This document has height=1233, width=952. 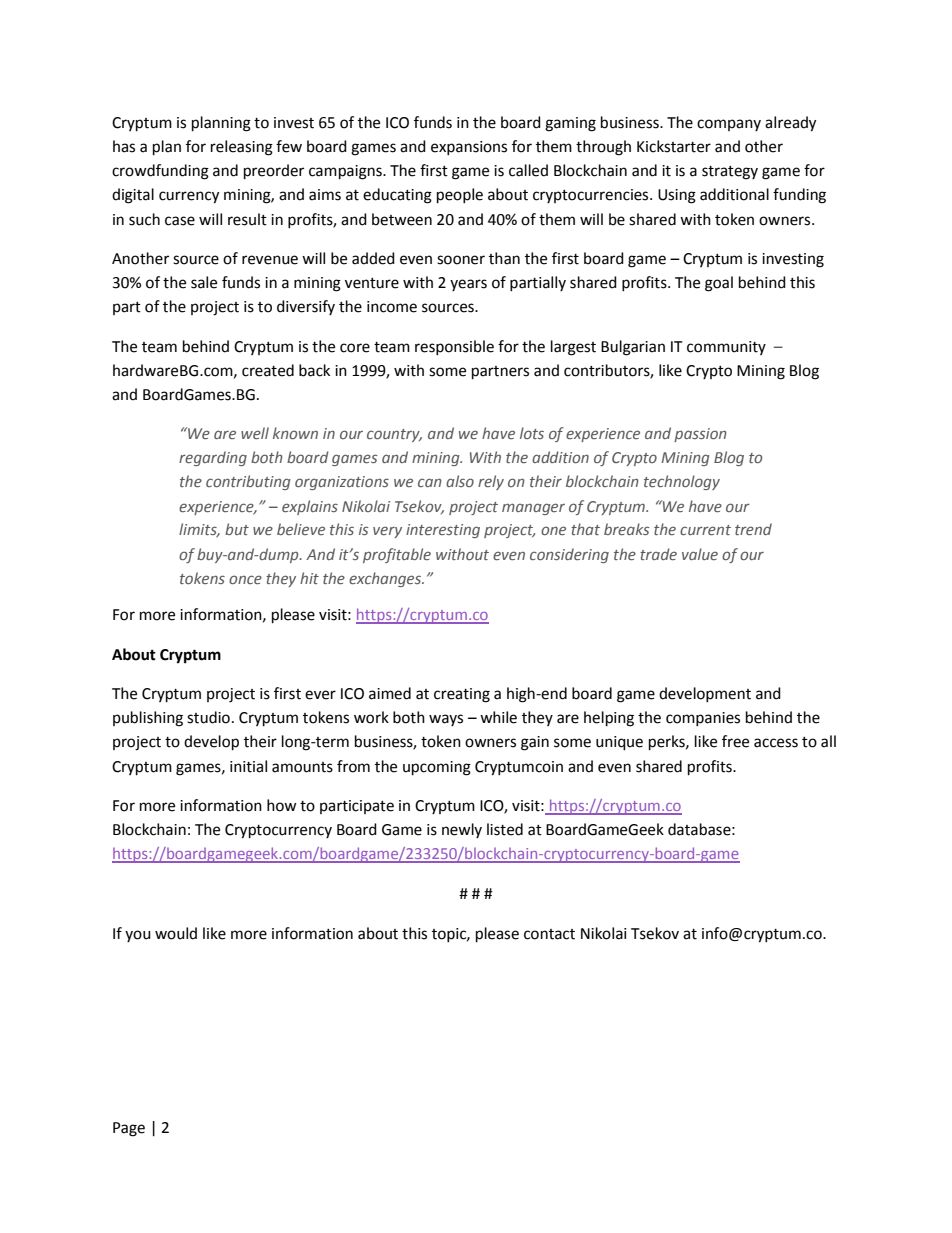 What do you see at coordinates (462, 830) in the document?
I see `newly` at bounding box center [462, 830].
